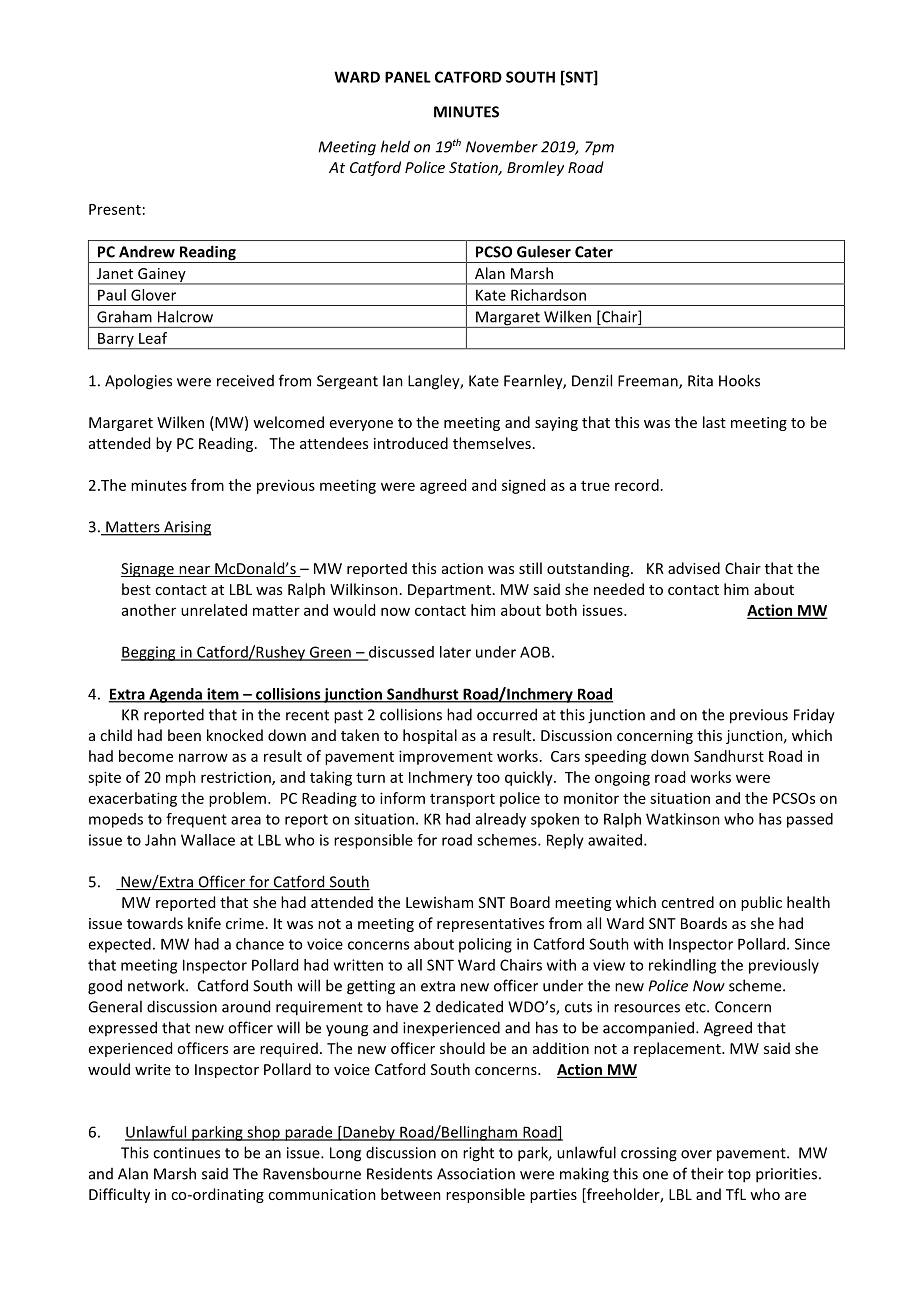 This page has height=1308, width=924. I want to click on Arising, so click(187, 528).
